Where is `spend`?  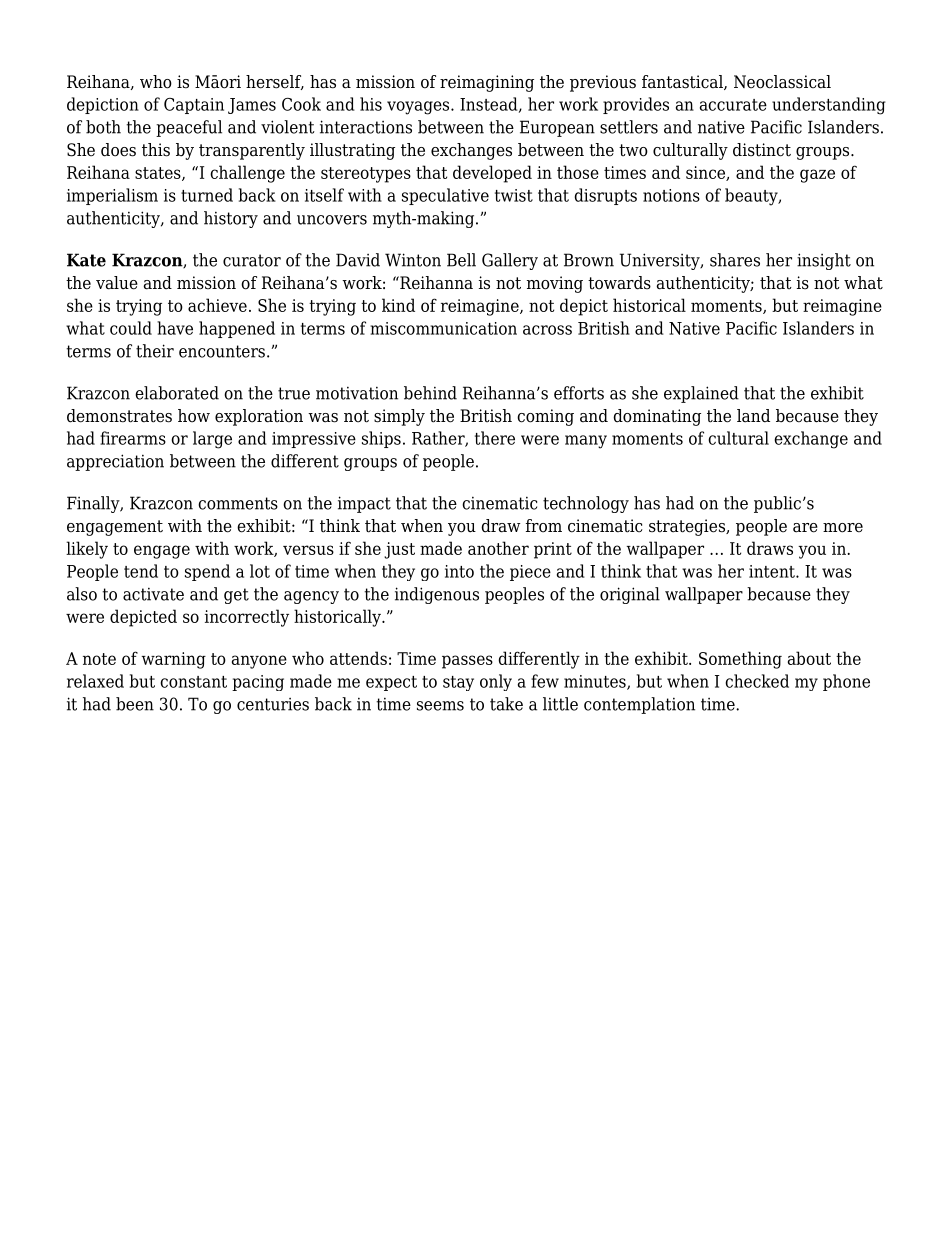
spend is located at coordinates (207, 572).
